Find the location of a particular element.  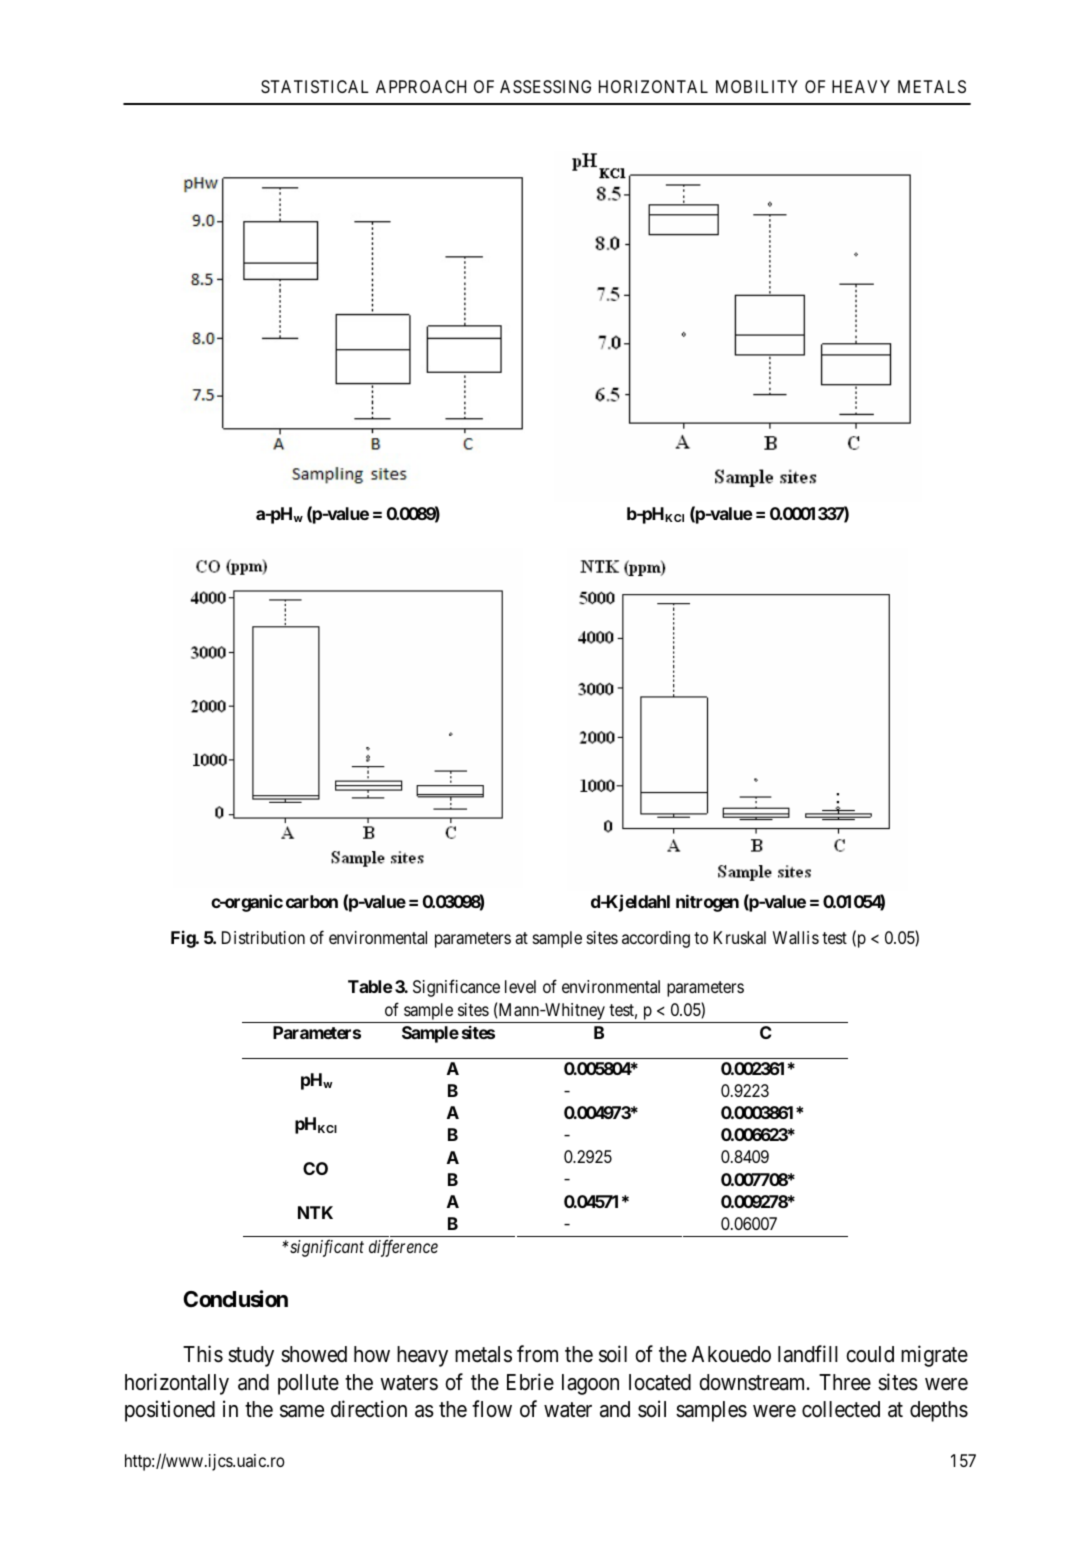

level is located at coordinates (520, 986).
